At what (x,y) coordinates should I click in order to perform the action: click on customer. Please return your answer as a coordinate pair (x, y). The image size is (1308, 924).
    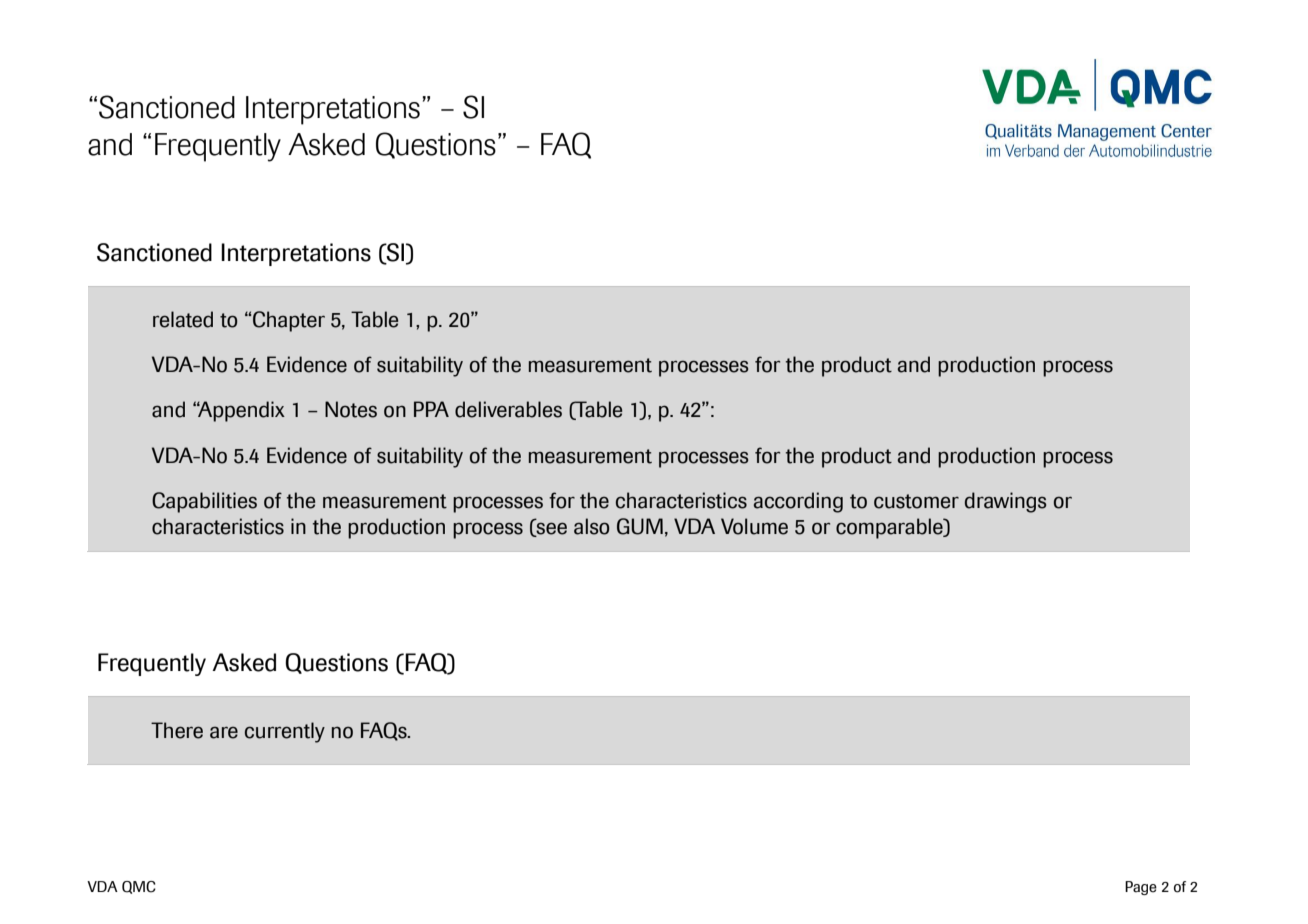
    Looking at the image, I should click on (916, 501).
